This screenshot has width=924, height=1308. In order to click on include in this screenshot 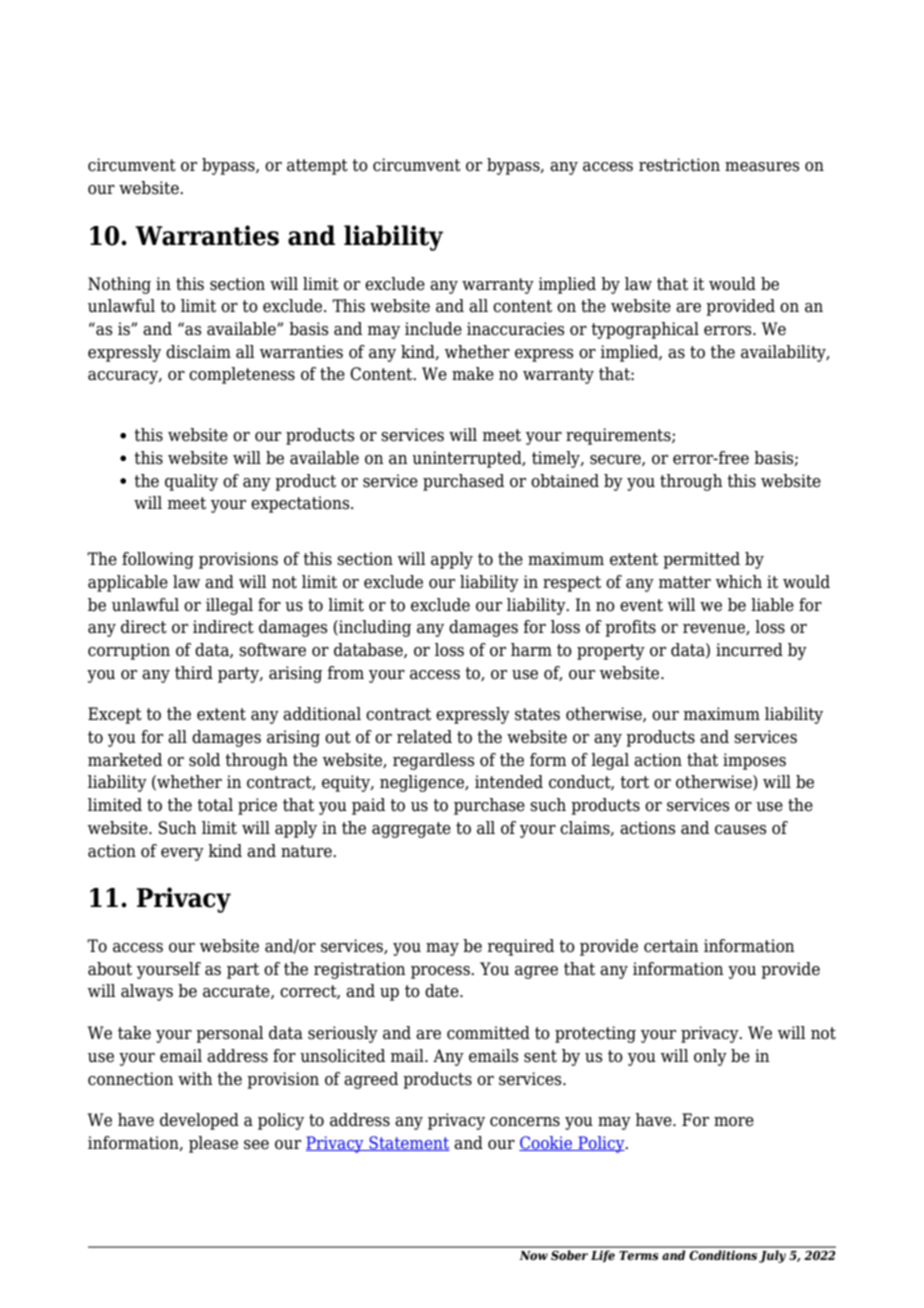, I will do `click(433, 329)`.
